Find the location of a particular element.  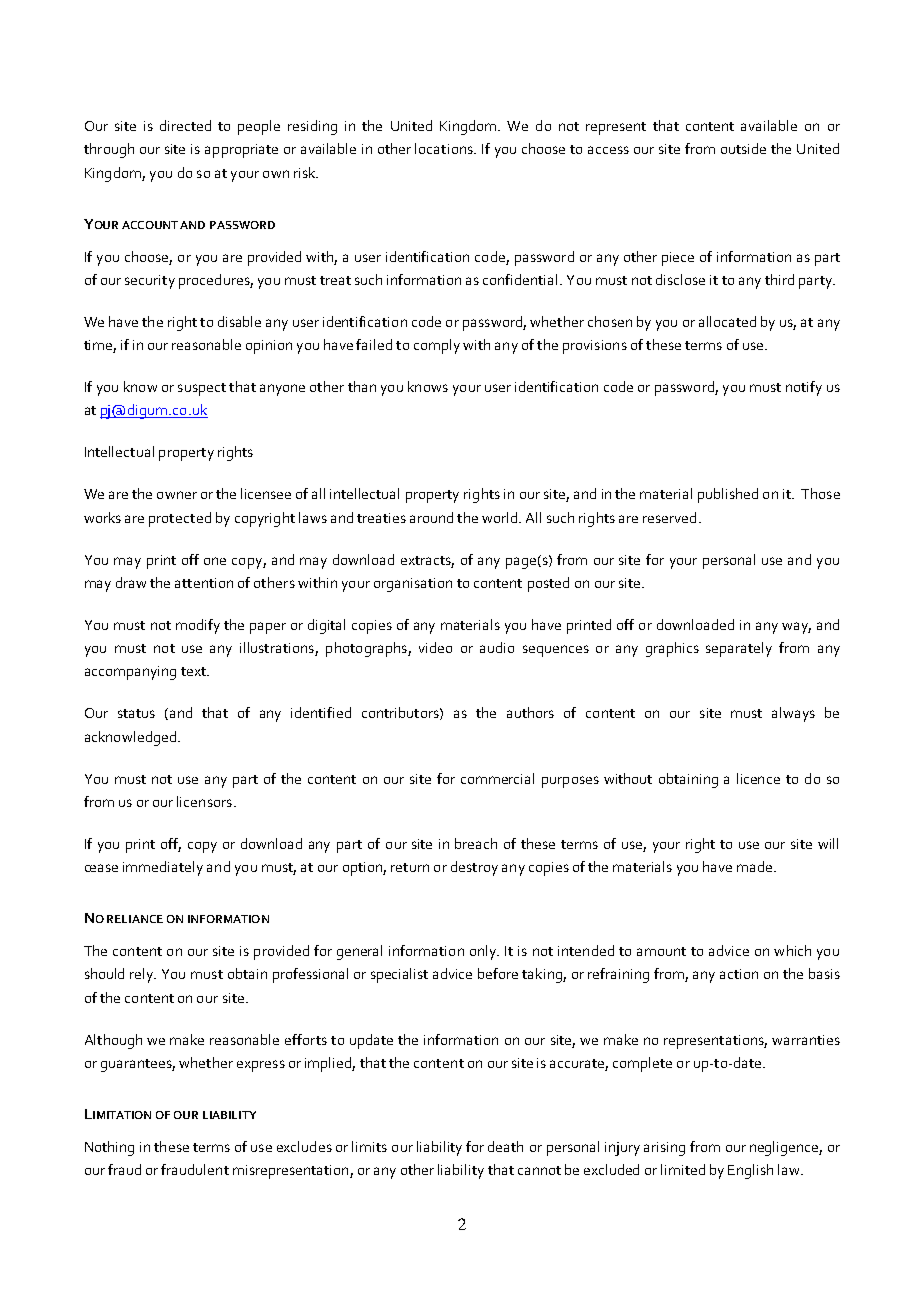

directed is located at coordinates (185, 125).
